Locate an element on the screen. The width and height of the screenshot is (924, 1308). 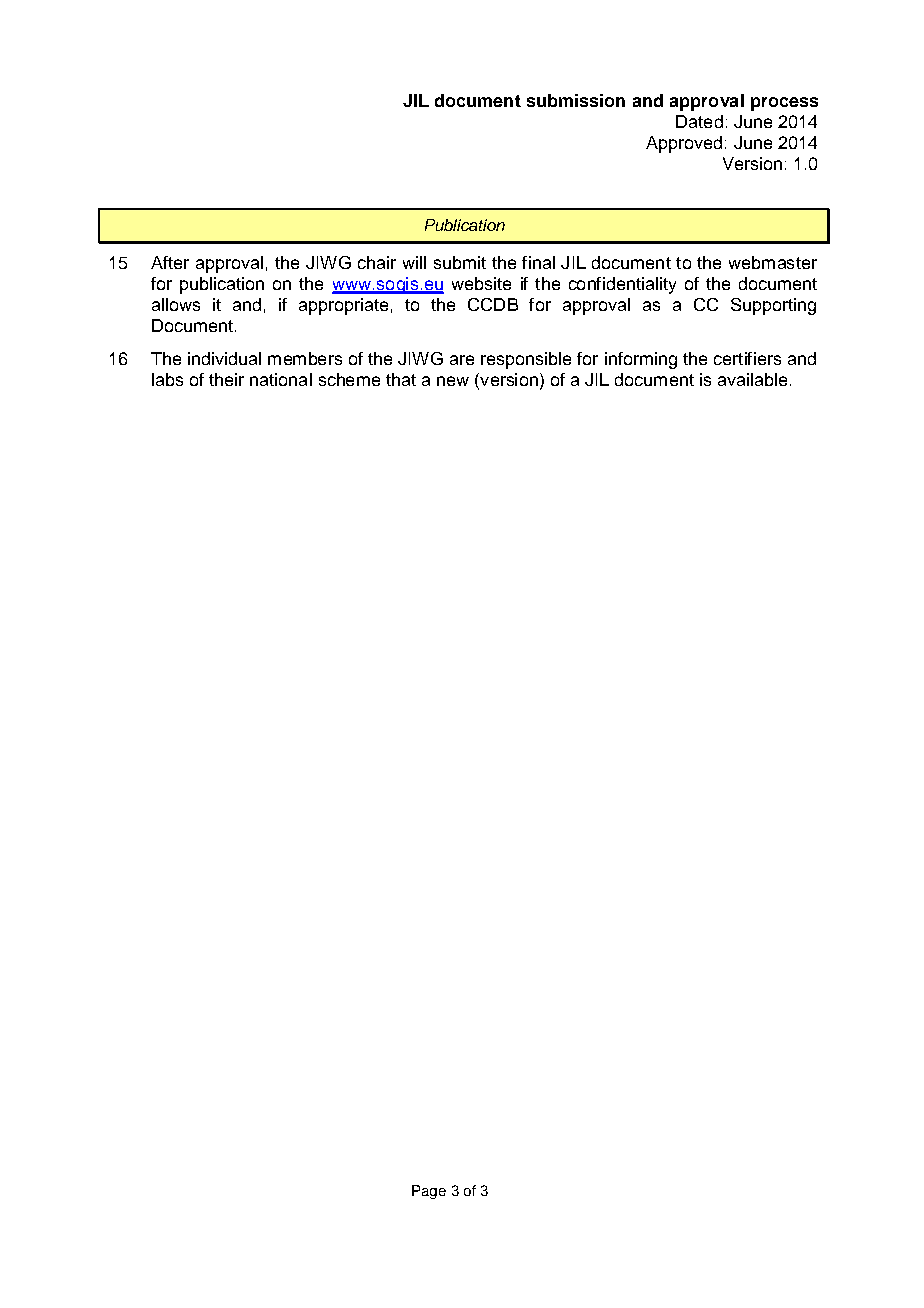
Dated is located at coordinates (699, 121).
